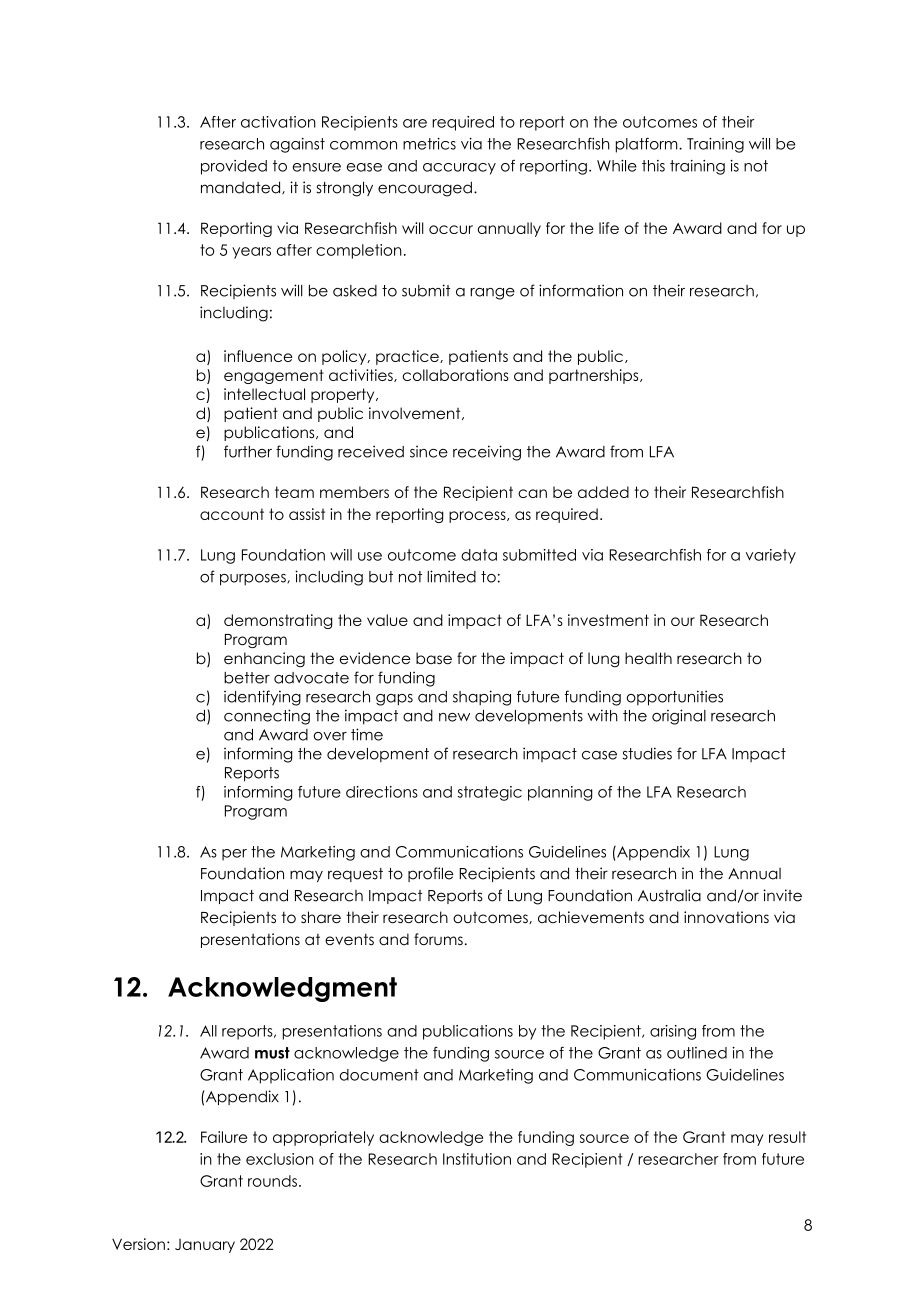 The height and width of the image is (1308, 924). I want to click on January, so click(205, 1246).
